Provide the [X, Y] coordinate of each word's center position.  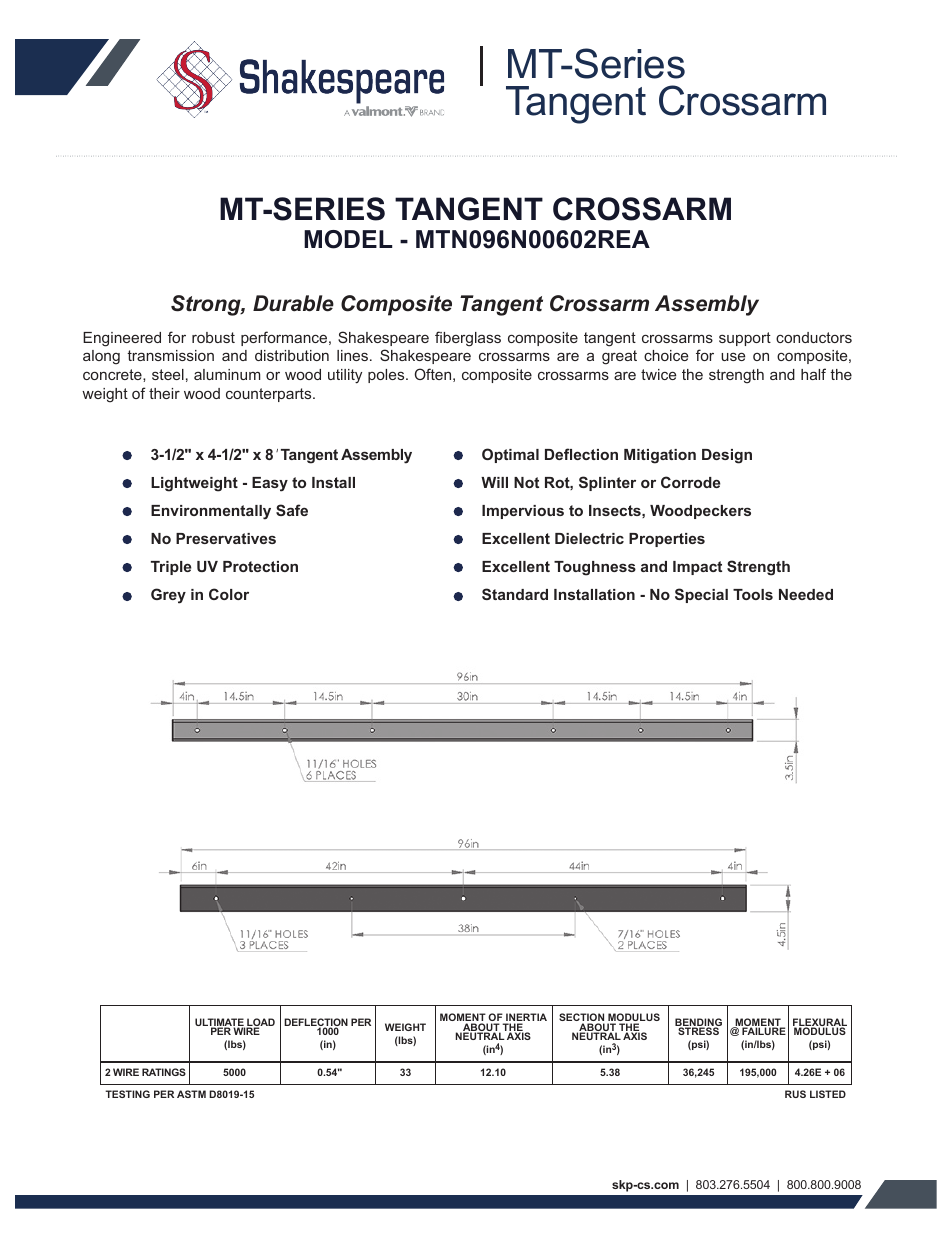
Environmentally [211, 512]
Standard [515, 594]
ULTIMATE [220, 1023]
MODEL [348, 239]
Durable [293, 303]
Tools [753, 594]
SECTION [581, 1018]
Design [727, 456]
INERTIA [525, 1018]
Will [494, 482]
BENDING [698, 1023]
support [745, 339]
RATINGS [164, 1072]
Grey [168, 596]
